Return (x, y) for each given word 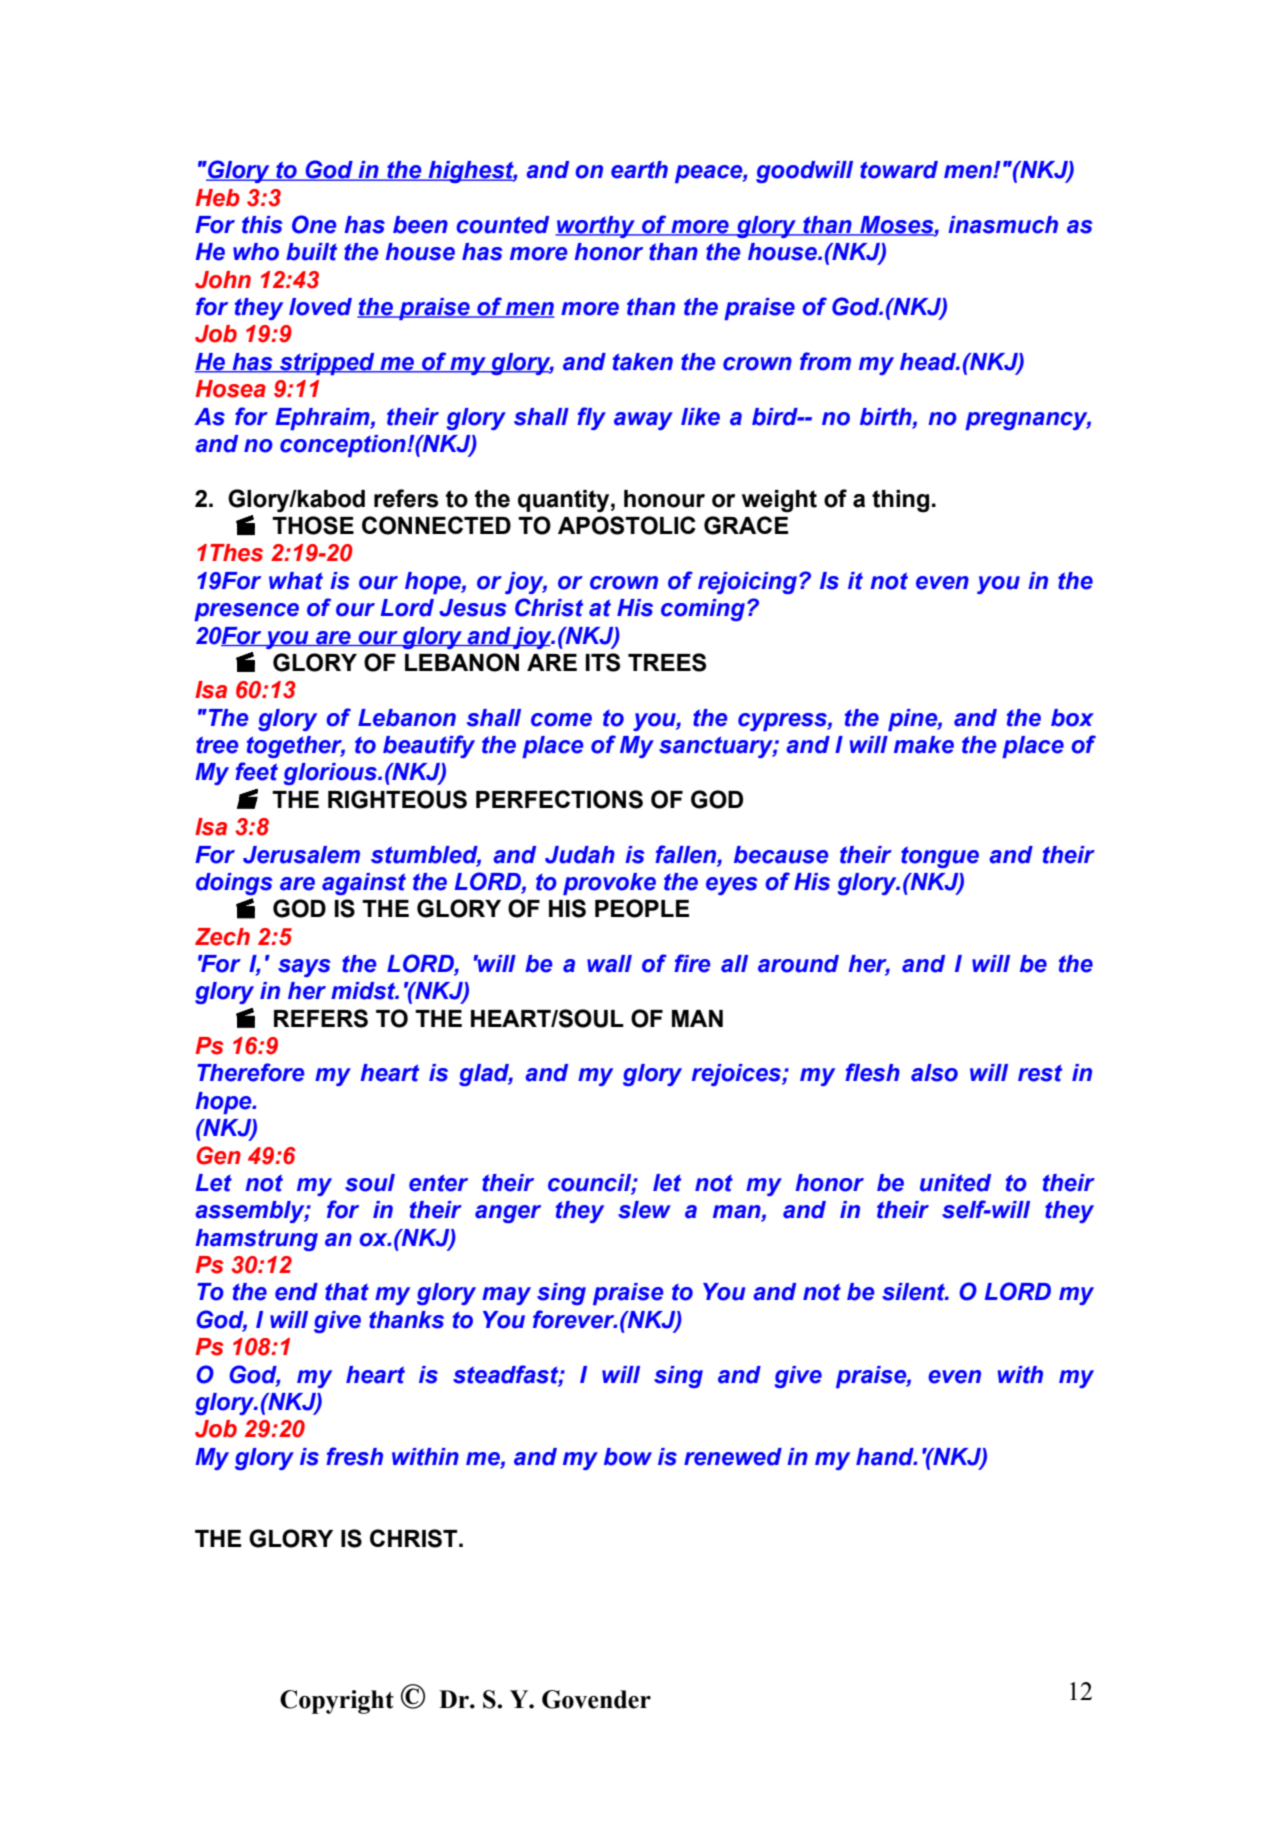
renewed (733, 1457)
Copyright (337, 1702)
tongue (940, 857)
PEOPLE (642, 908)
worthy (596, 227)
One (314, 224)
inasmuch (1003, 225)
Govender (596, 1699)
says (304, 968)
